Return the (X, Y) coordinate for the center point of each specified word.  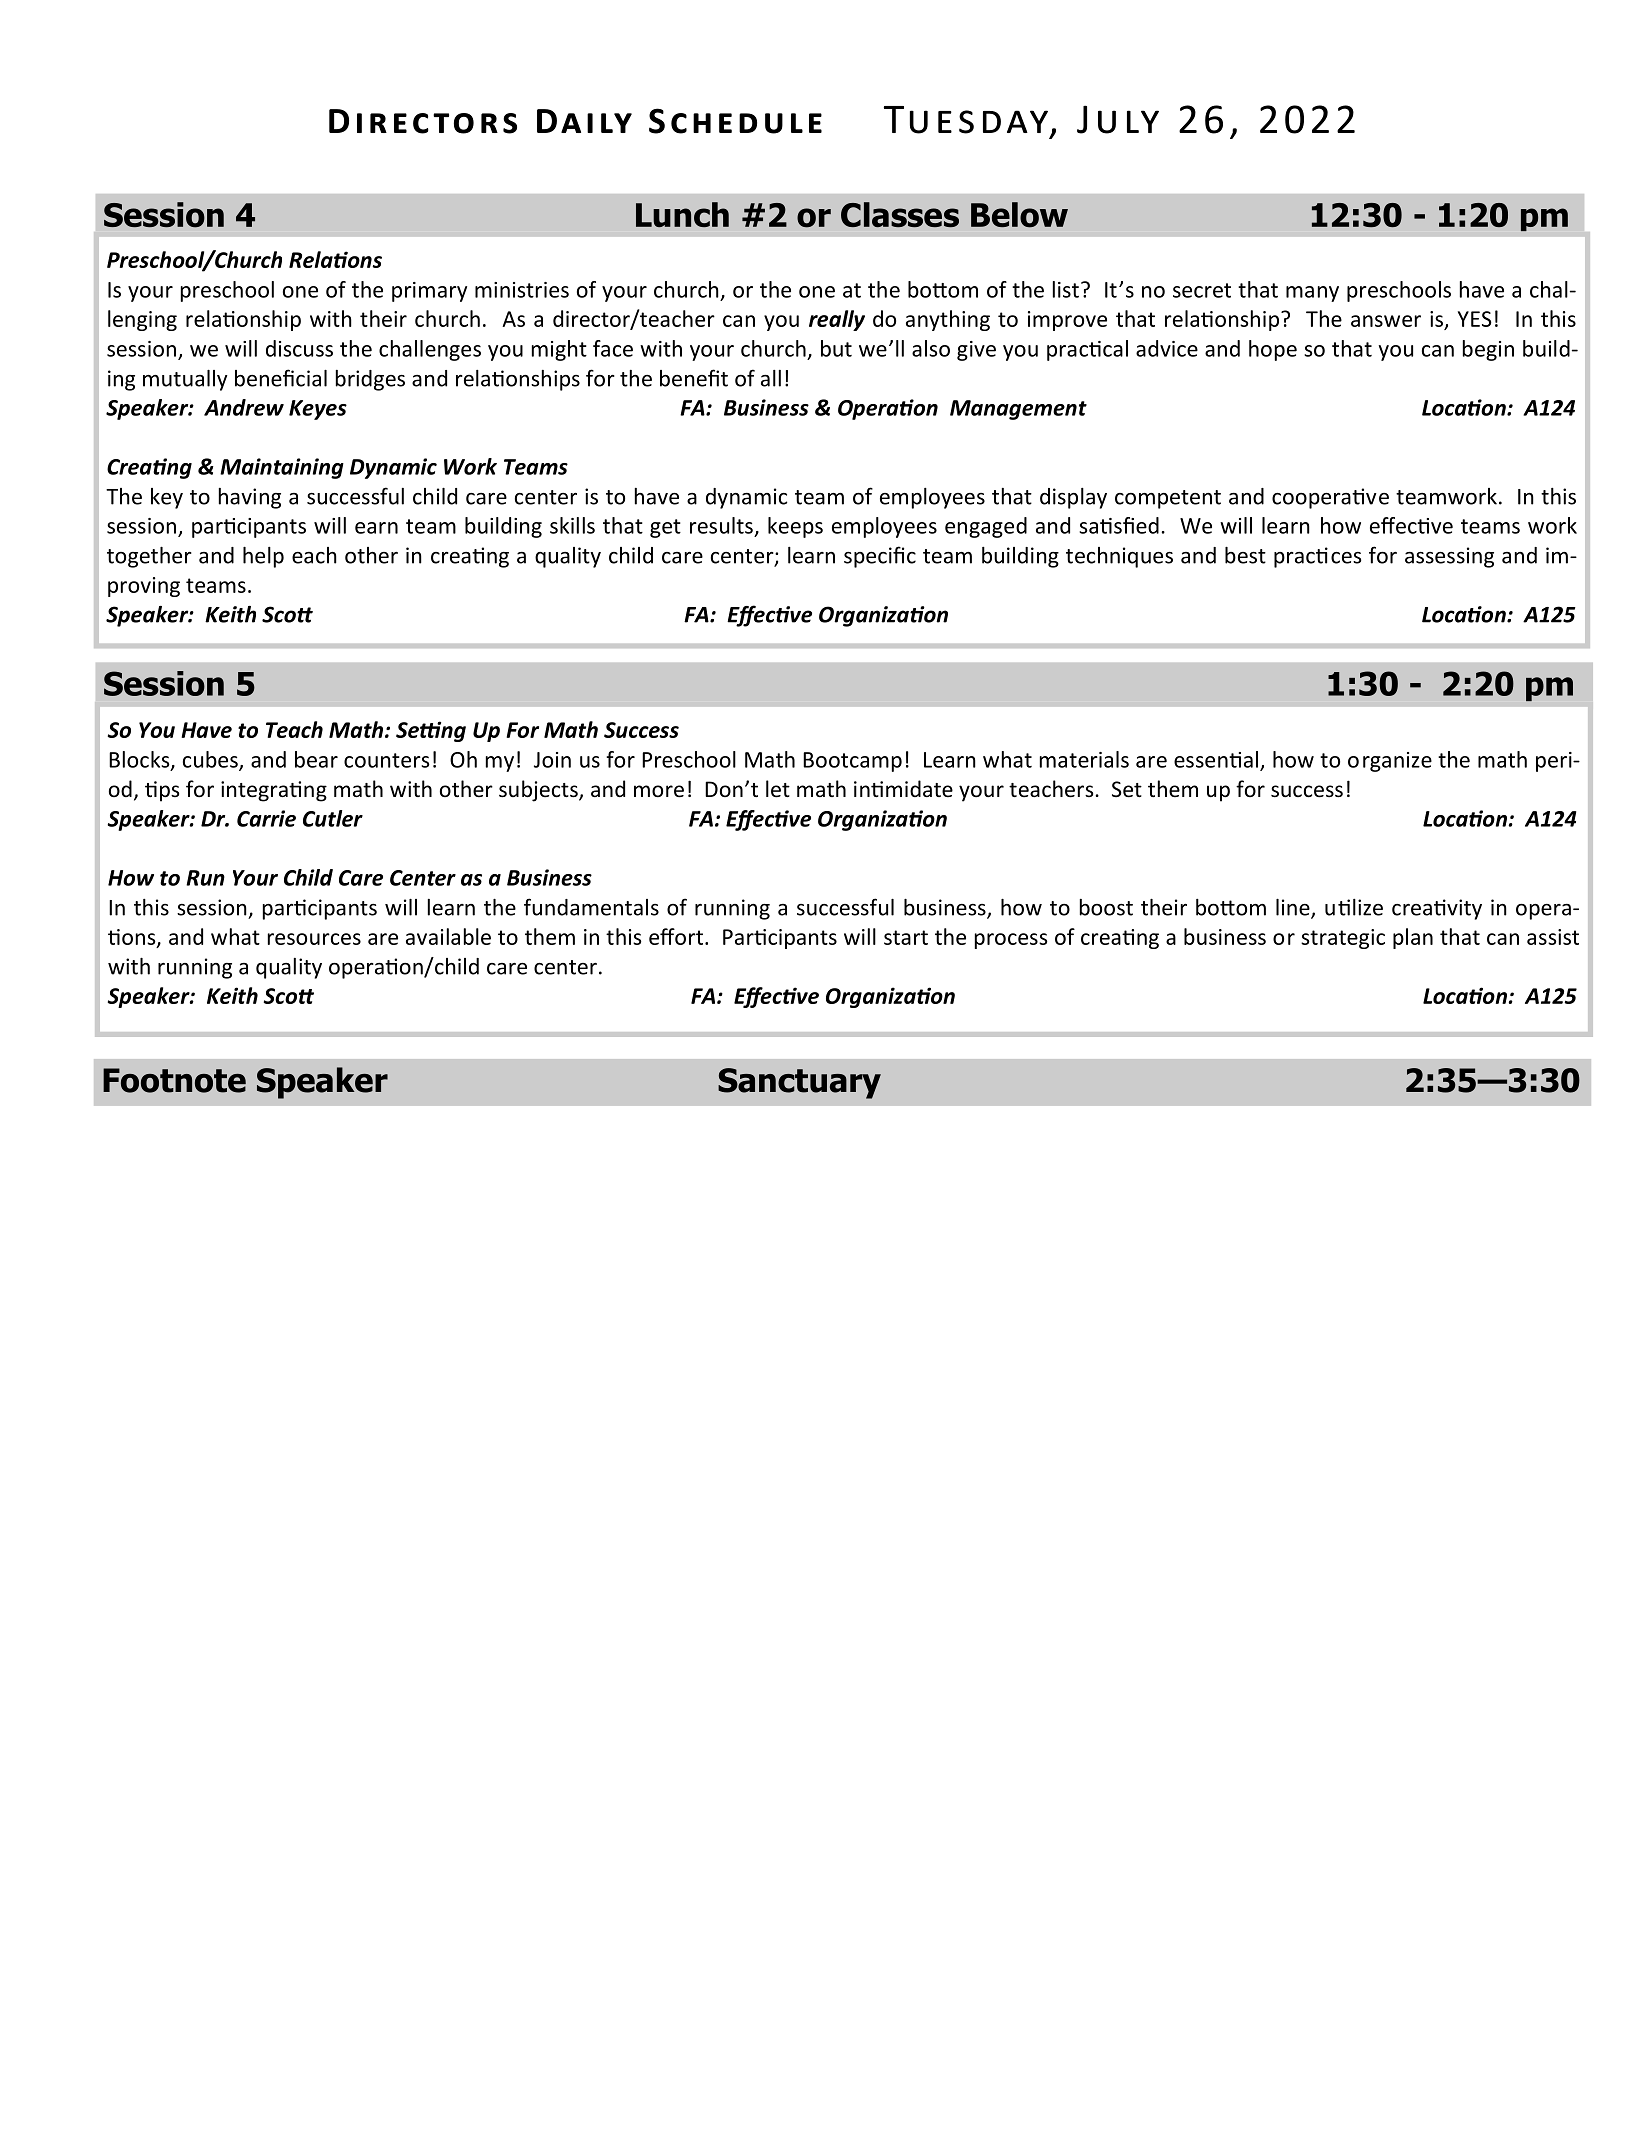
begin (1488, 350)
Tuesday (966, 120)
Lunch (682, 214)
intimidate (903, 788)
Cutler (333, 818)
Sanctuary (799, 1083)
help (263, 557)
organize (1390, 762)
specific (880, 557)
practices (1317, 557)
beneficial (281, 378)
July (1118, 119)
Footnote (174, 1080)
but (836, 348)
